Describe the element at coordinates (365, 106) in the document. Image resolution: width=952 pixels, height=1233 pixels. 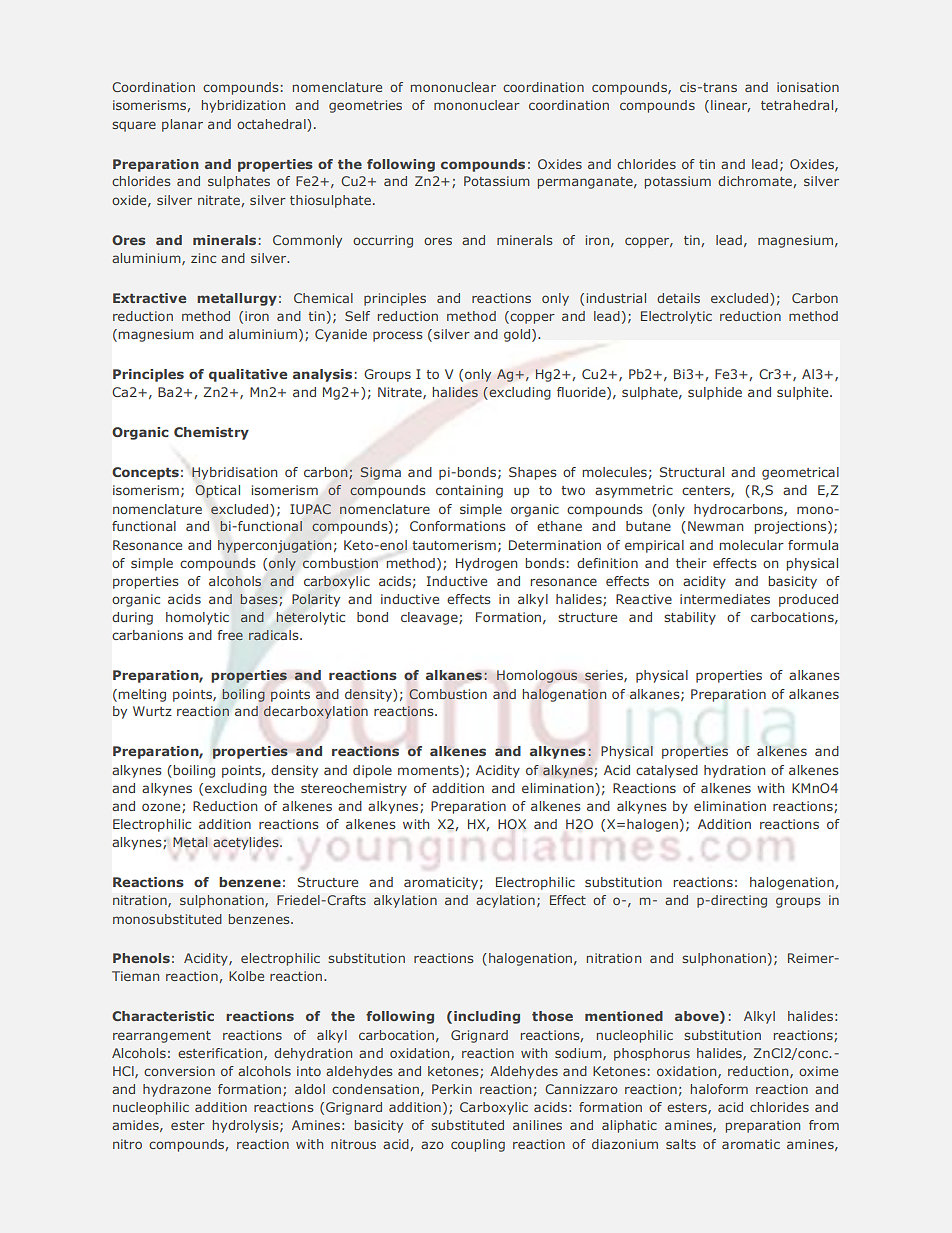
I see `geometries` at that location.
